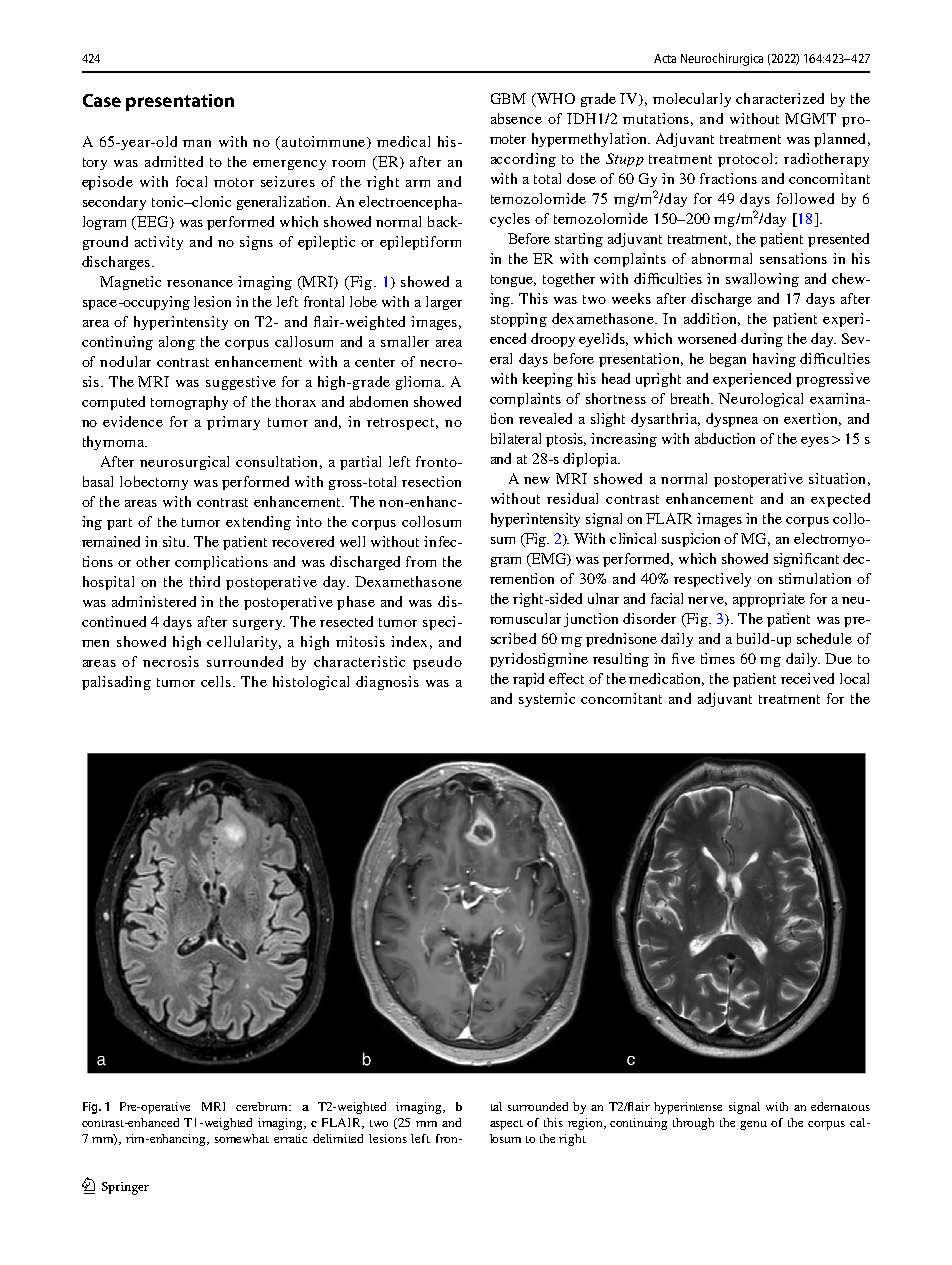 Image resolution: width=952 pixels, height=1265 pixels. I want to click on somewhat, so click(242, 1138).
